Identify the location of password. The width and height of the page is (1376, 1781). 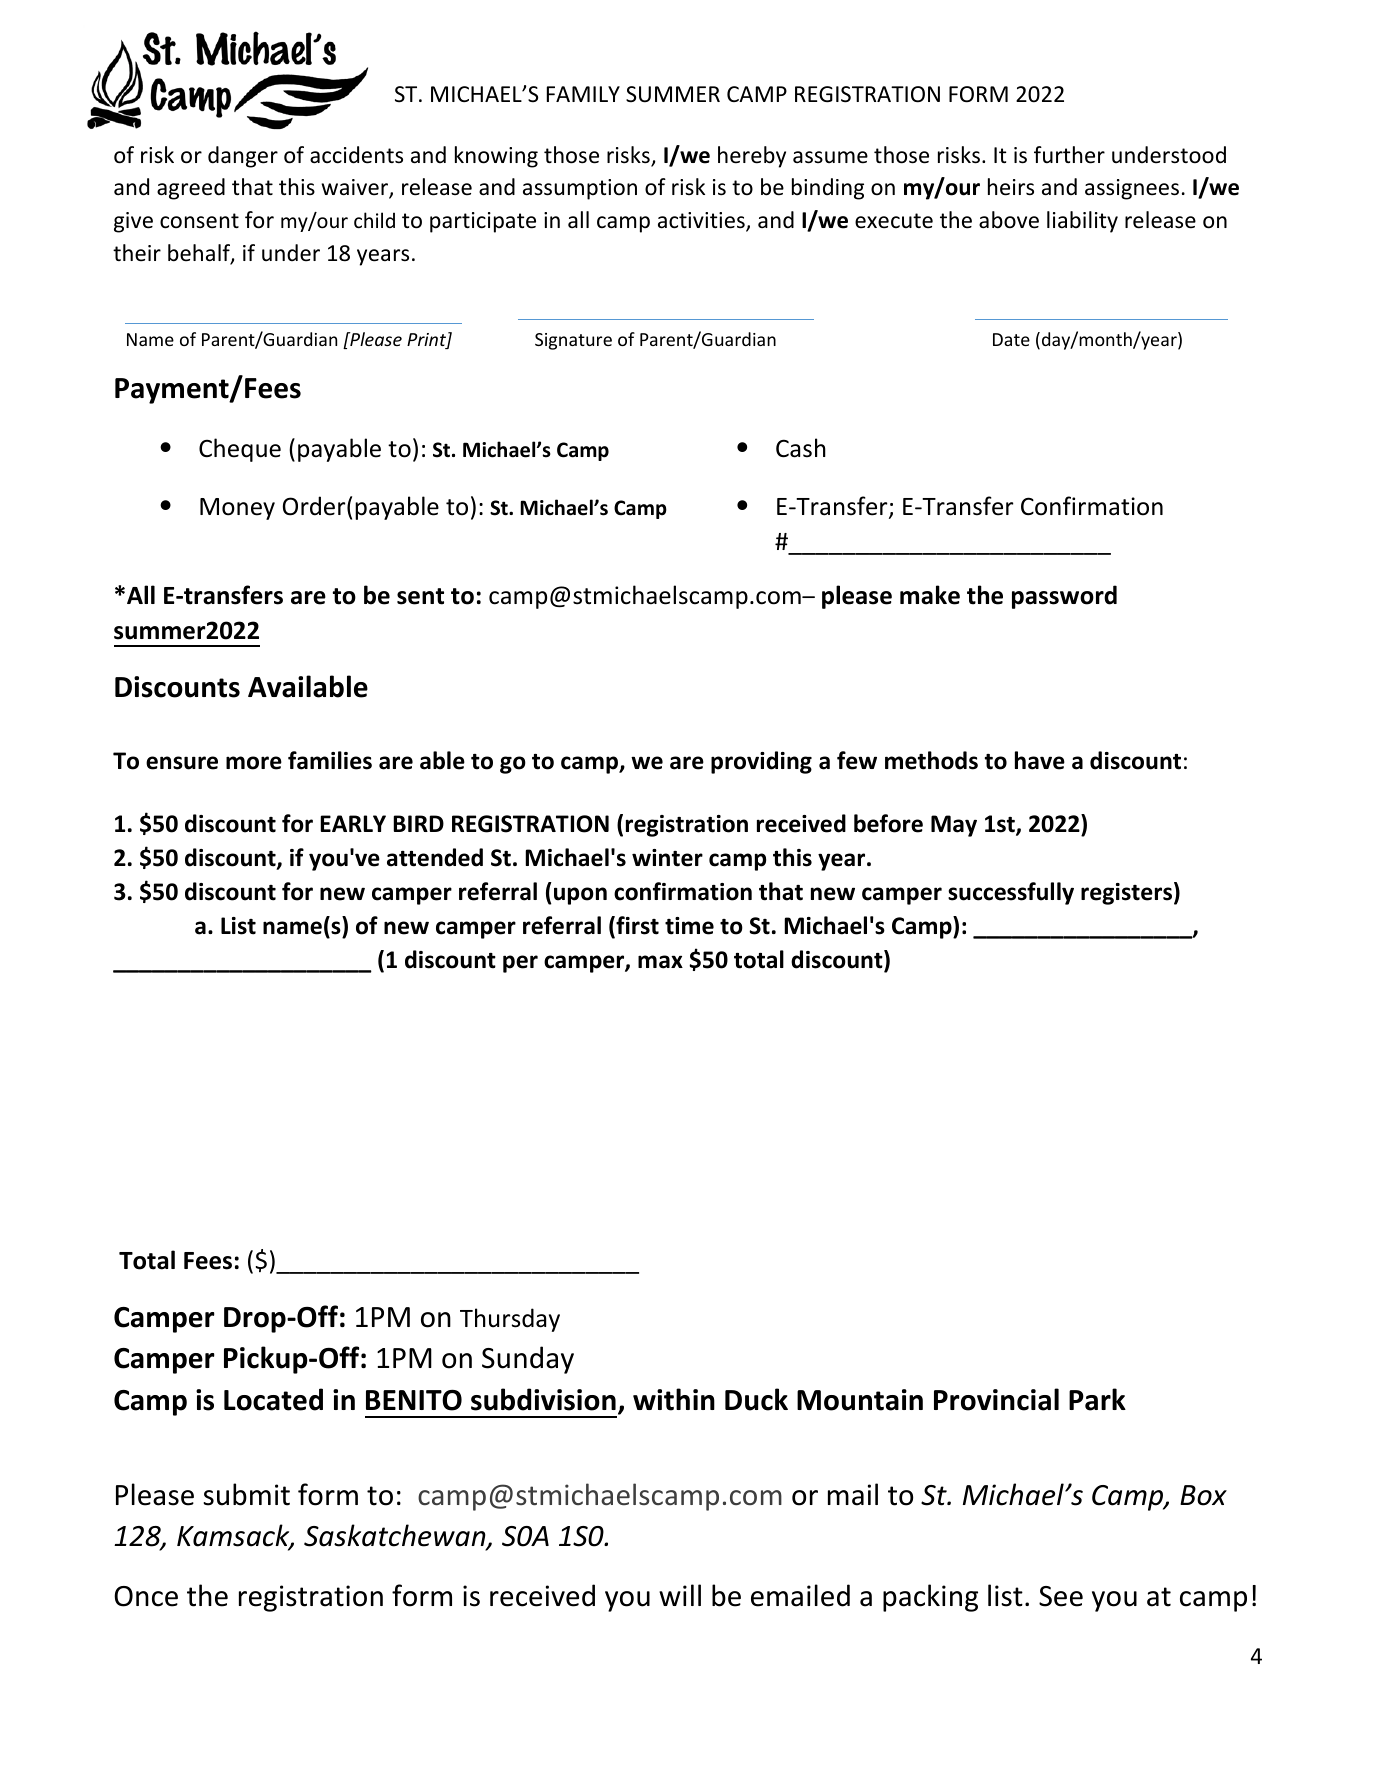
(1064, 597).
